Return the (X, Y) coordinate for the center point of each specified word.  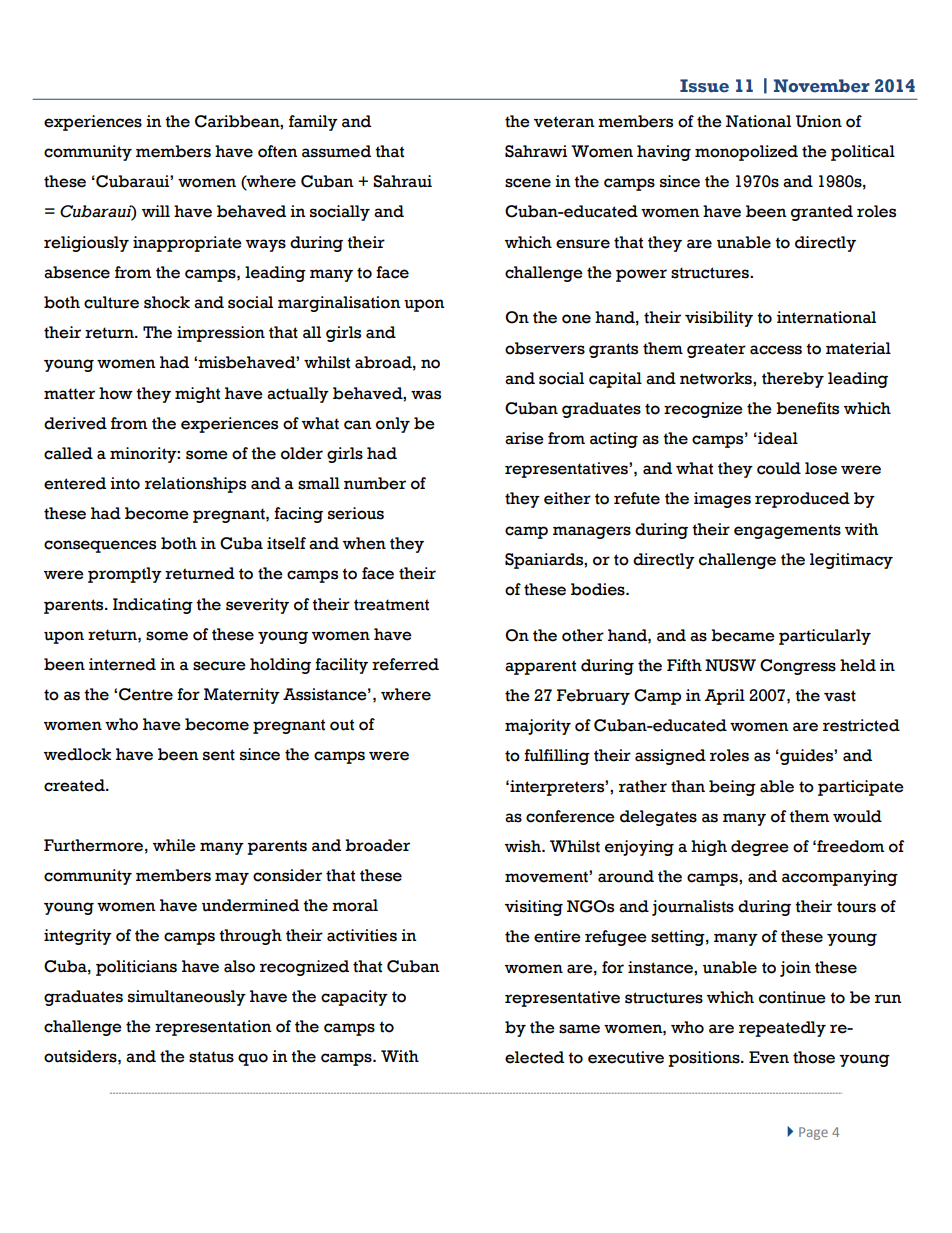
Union (819, 121)
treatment (391, 605)
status (211, 1057)
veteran (564, 122)
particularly (825, 637)
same (579, 1029)
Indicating (153, 606)
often (278, 151)
